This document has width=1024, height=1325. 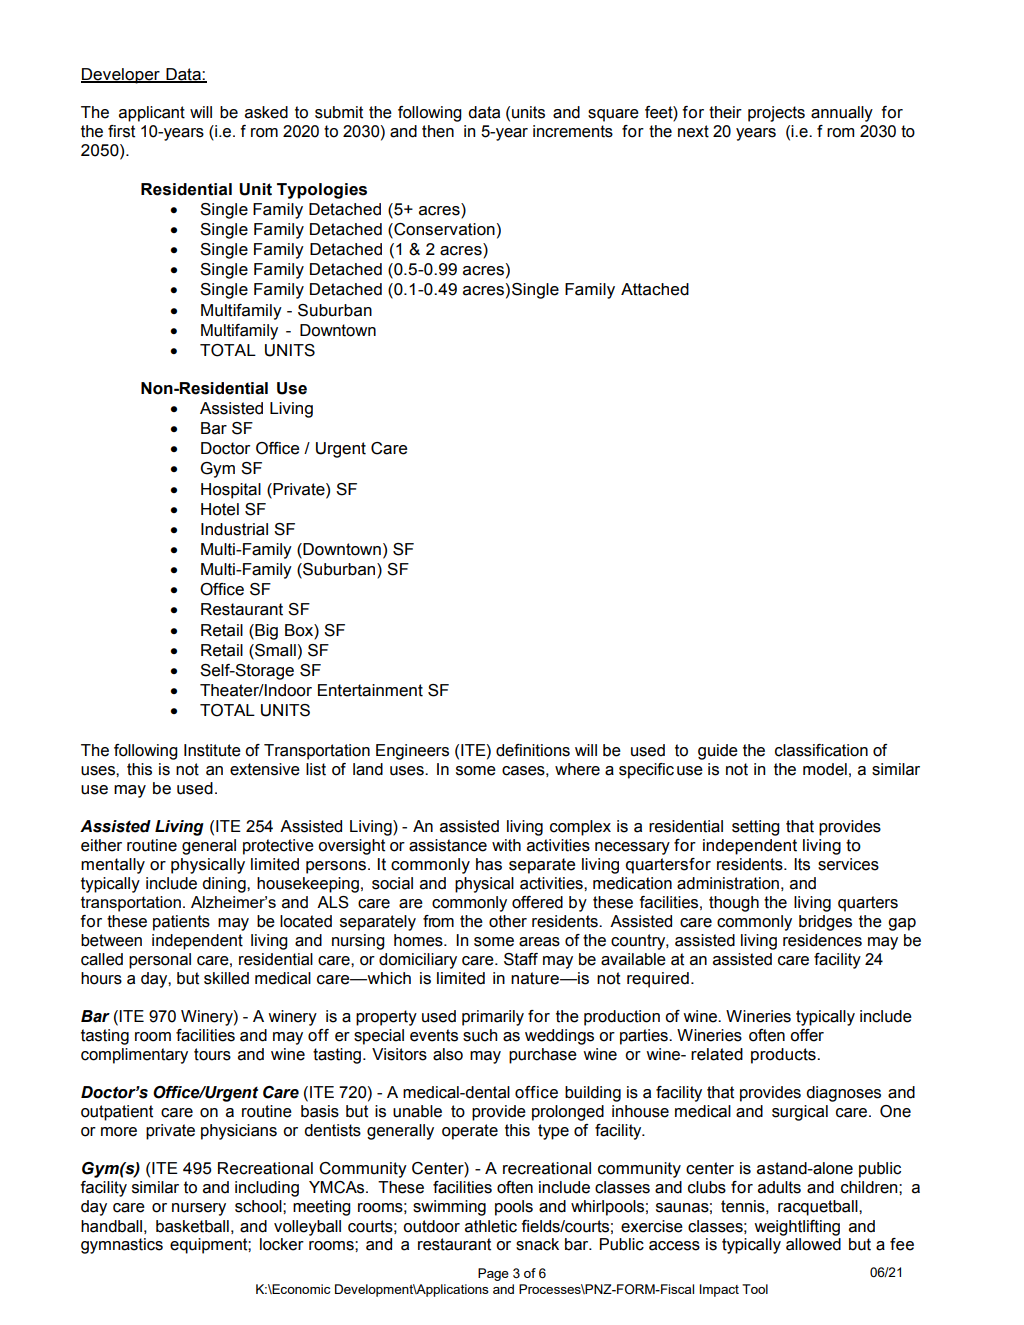 I want to click on services, so click(x=848, y=864).
